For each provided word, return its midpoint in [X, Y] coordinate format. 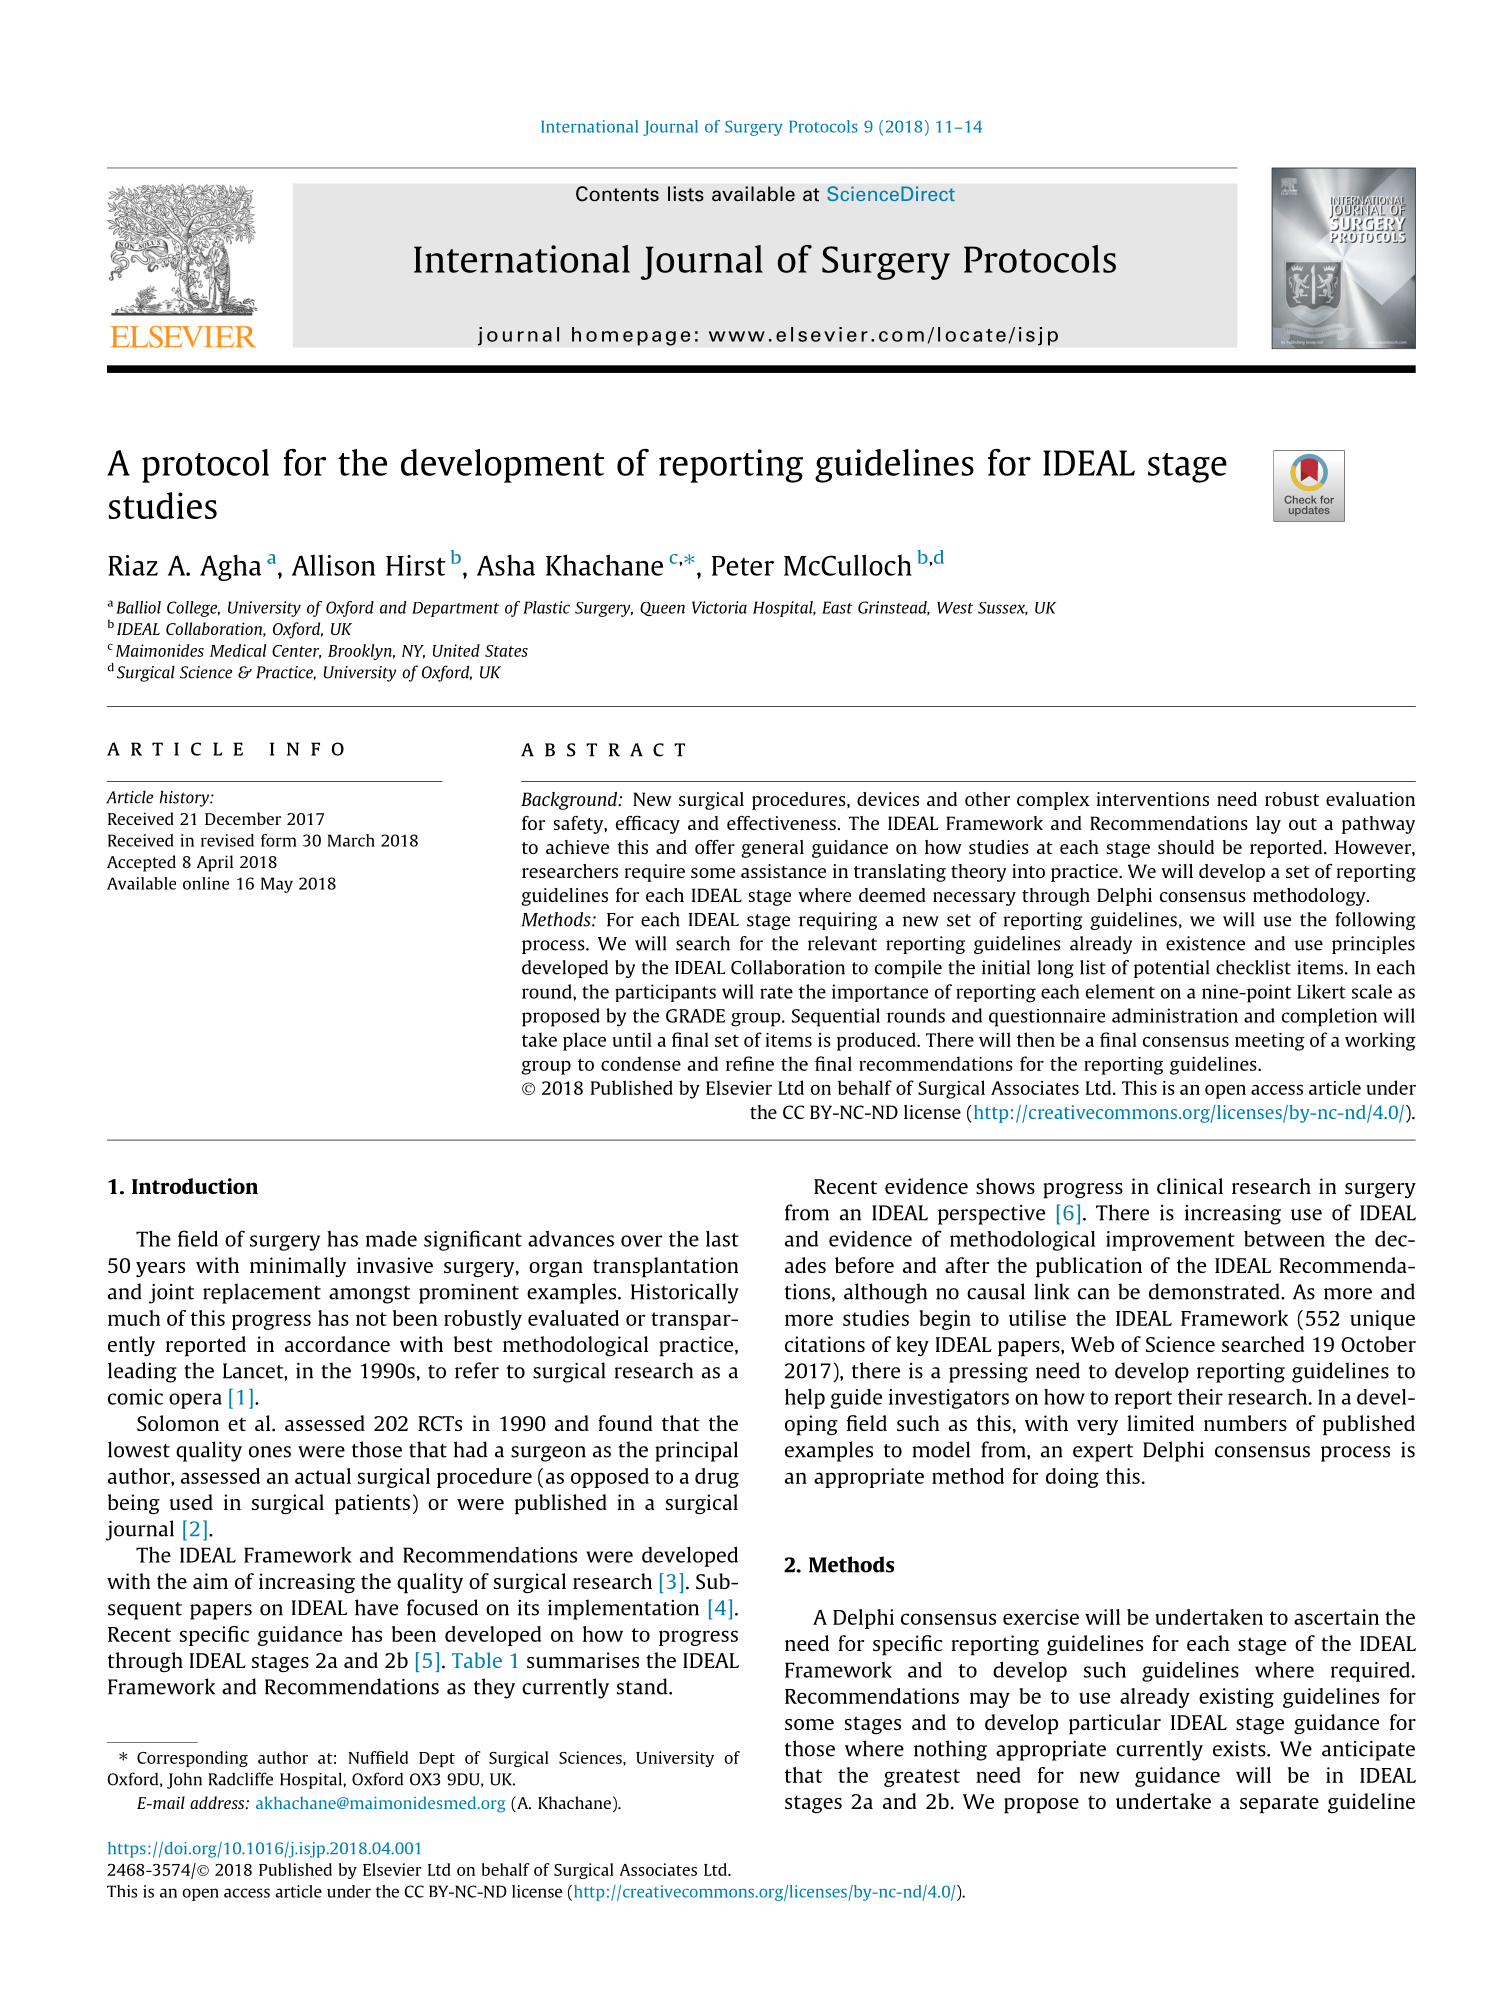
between [1284, 1239]
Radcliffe [240, 1779]
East [837, 607]
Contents [617, 194]
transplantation [665, 1267]
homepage [631, 336]
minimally [298, 1267]
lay [1268, 825]
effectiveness [781, 823]
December [243, 818]
